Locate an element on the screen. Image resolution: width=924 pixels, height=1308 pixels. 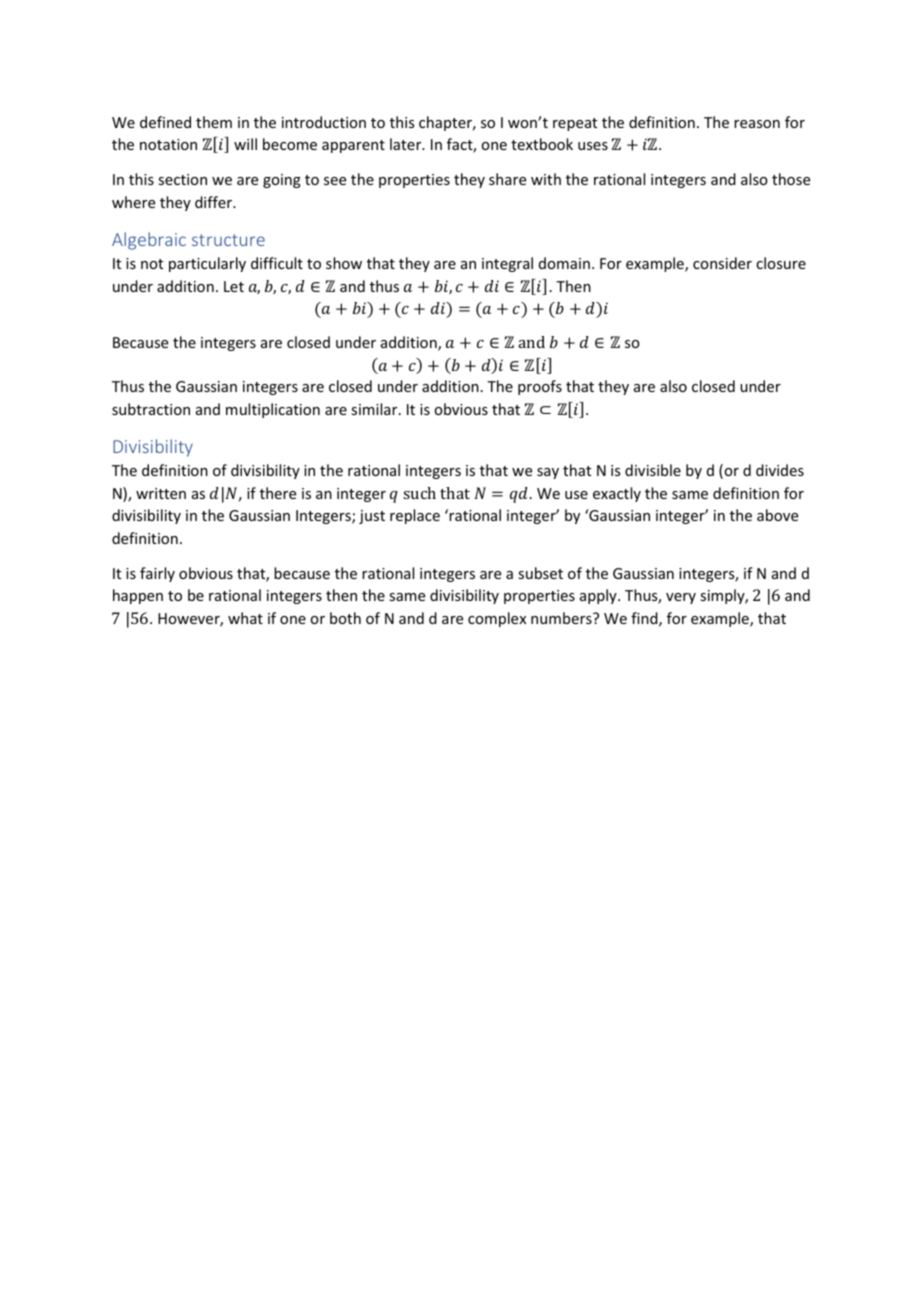
will is located at coordinates (245, 144).
